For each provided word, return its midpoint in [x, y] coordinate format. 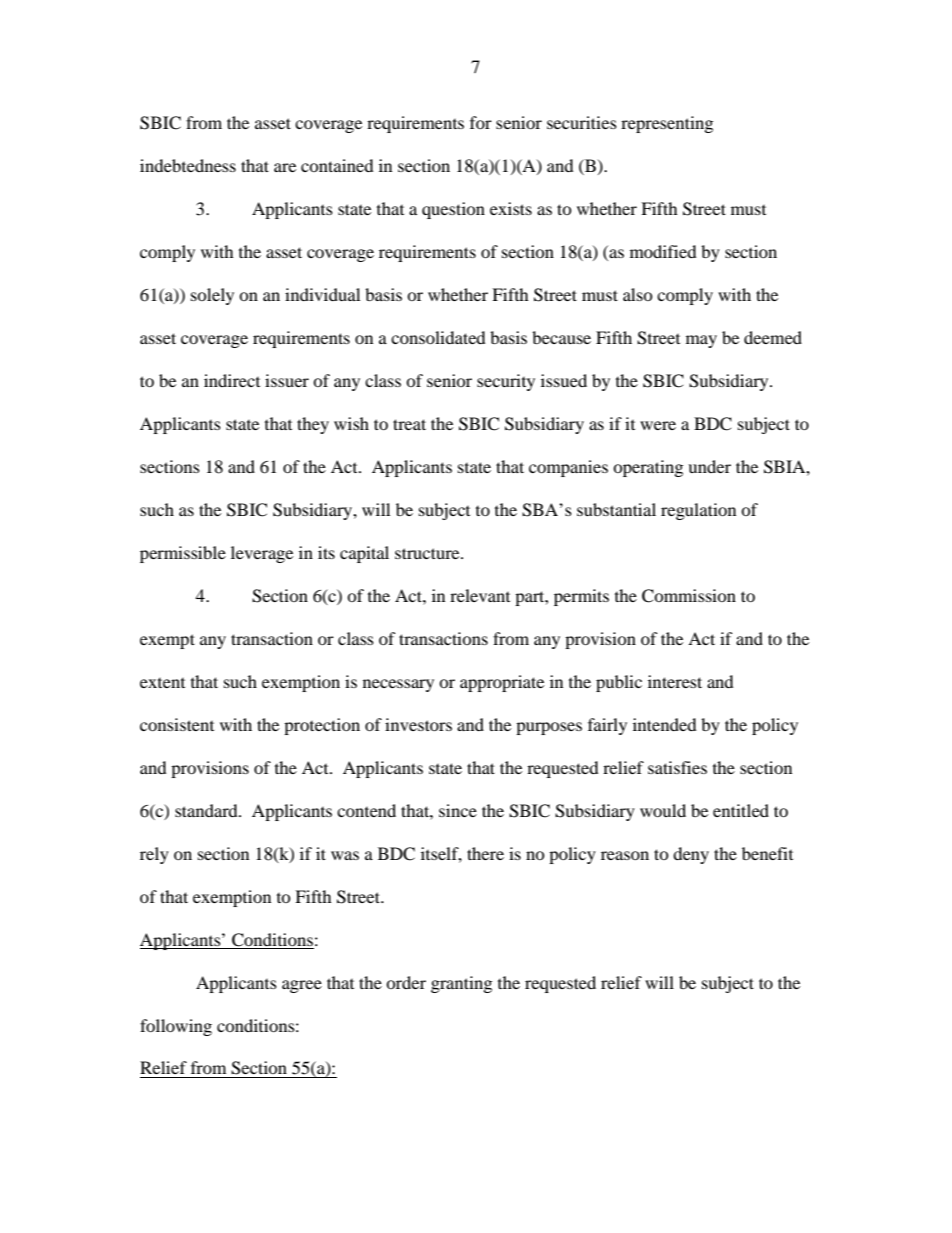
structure [428, 553]
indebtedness [188, 165]
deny [691, 855]
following [176, 1027]
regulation [698, 511]
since [458, 810]
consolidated [438, 337]
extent [162, 683]
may [701, 341]
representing [667, 124]
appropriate [502, 683]
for [481, 122]
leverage [262, 554]
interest [675, 681]
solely [212, 296]
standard [207, 810]
